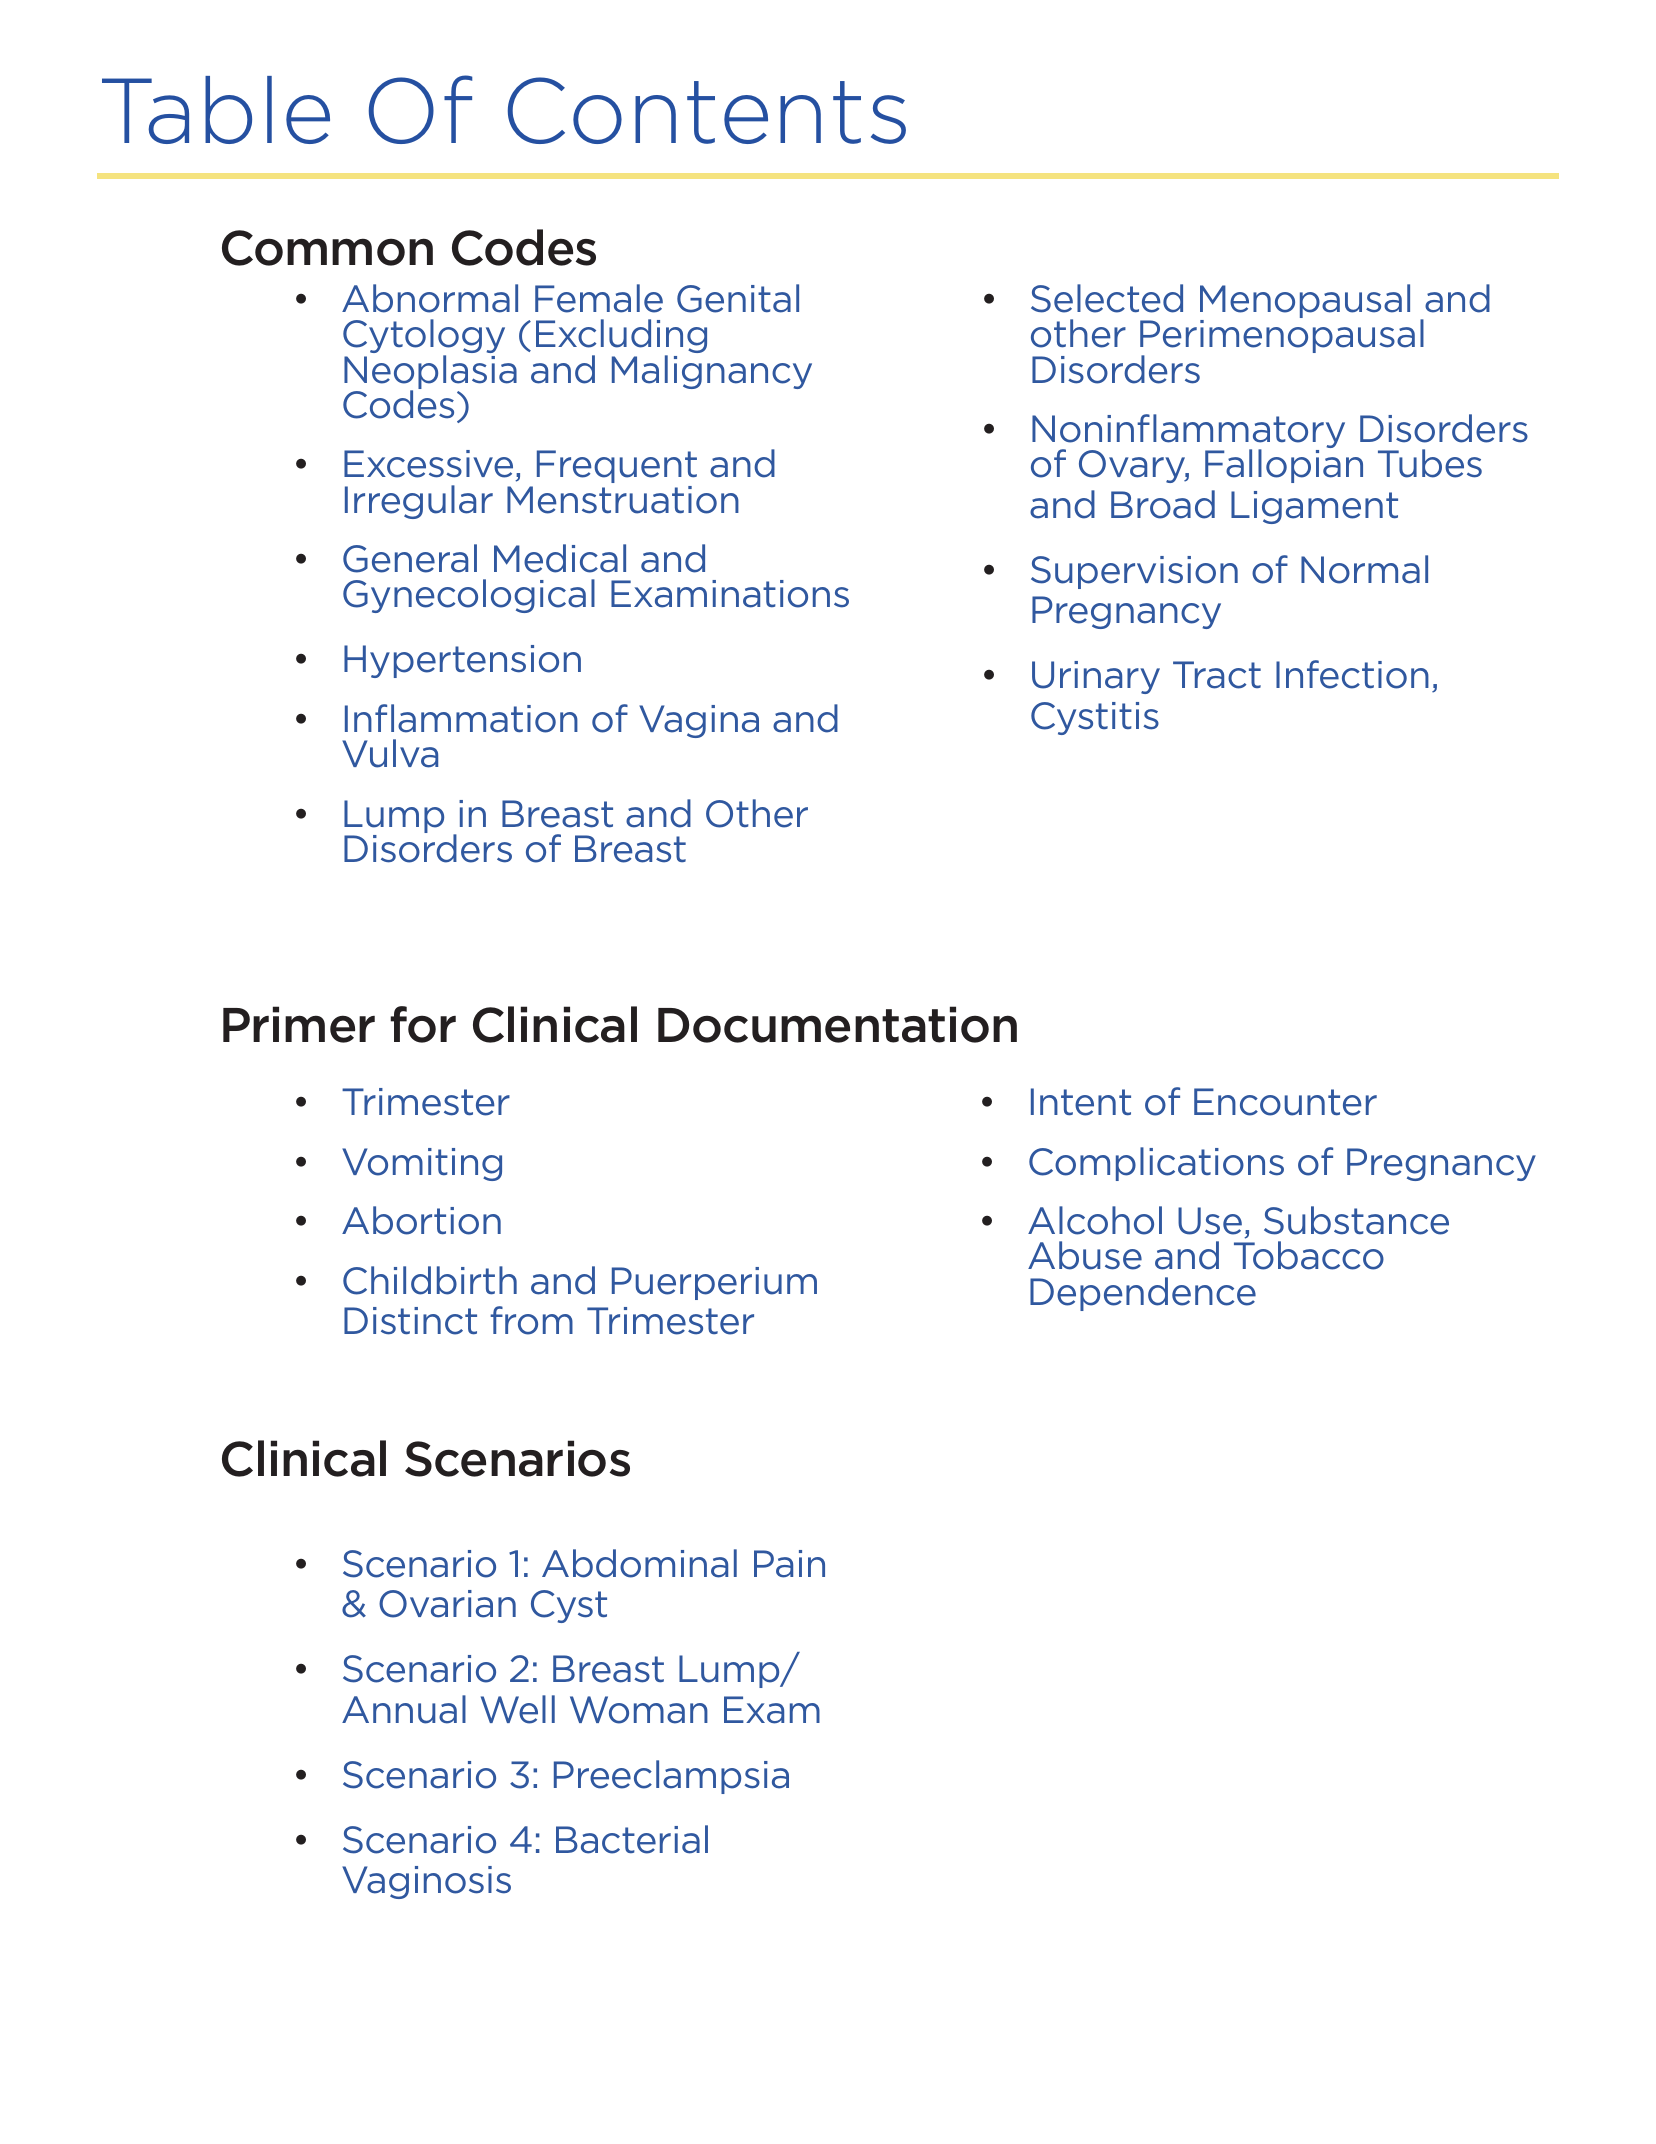  I want to click on for, so click(423, 1024).
